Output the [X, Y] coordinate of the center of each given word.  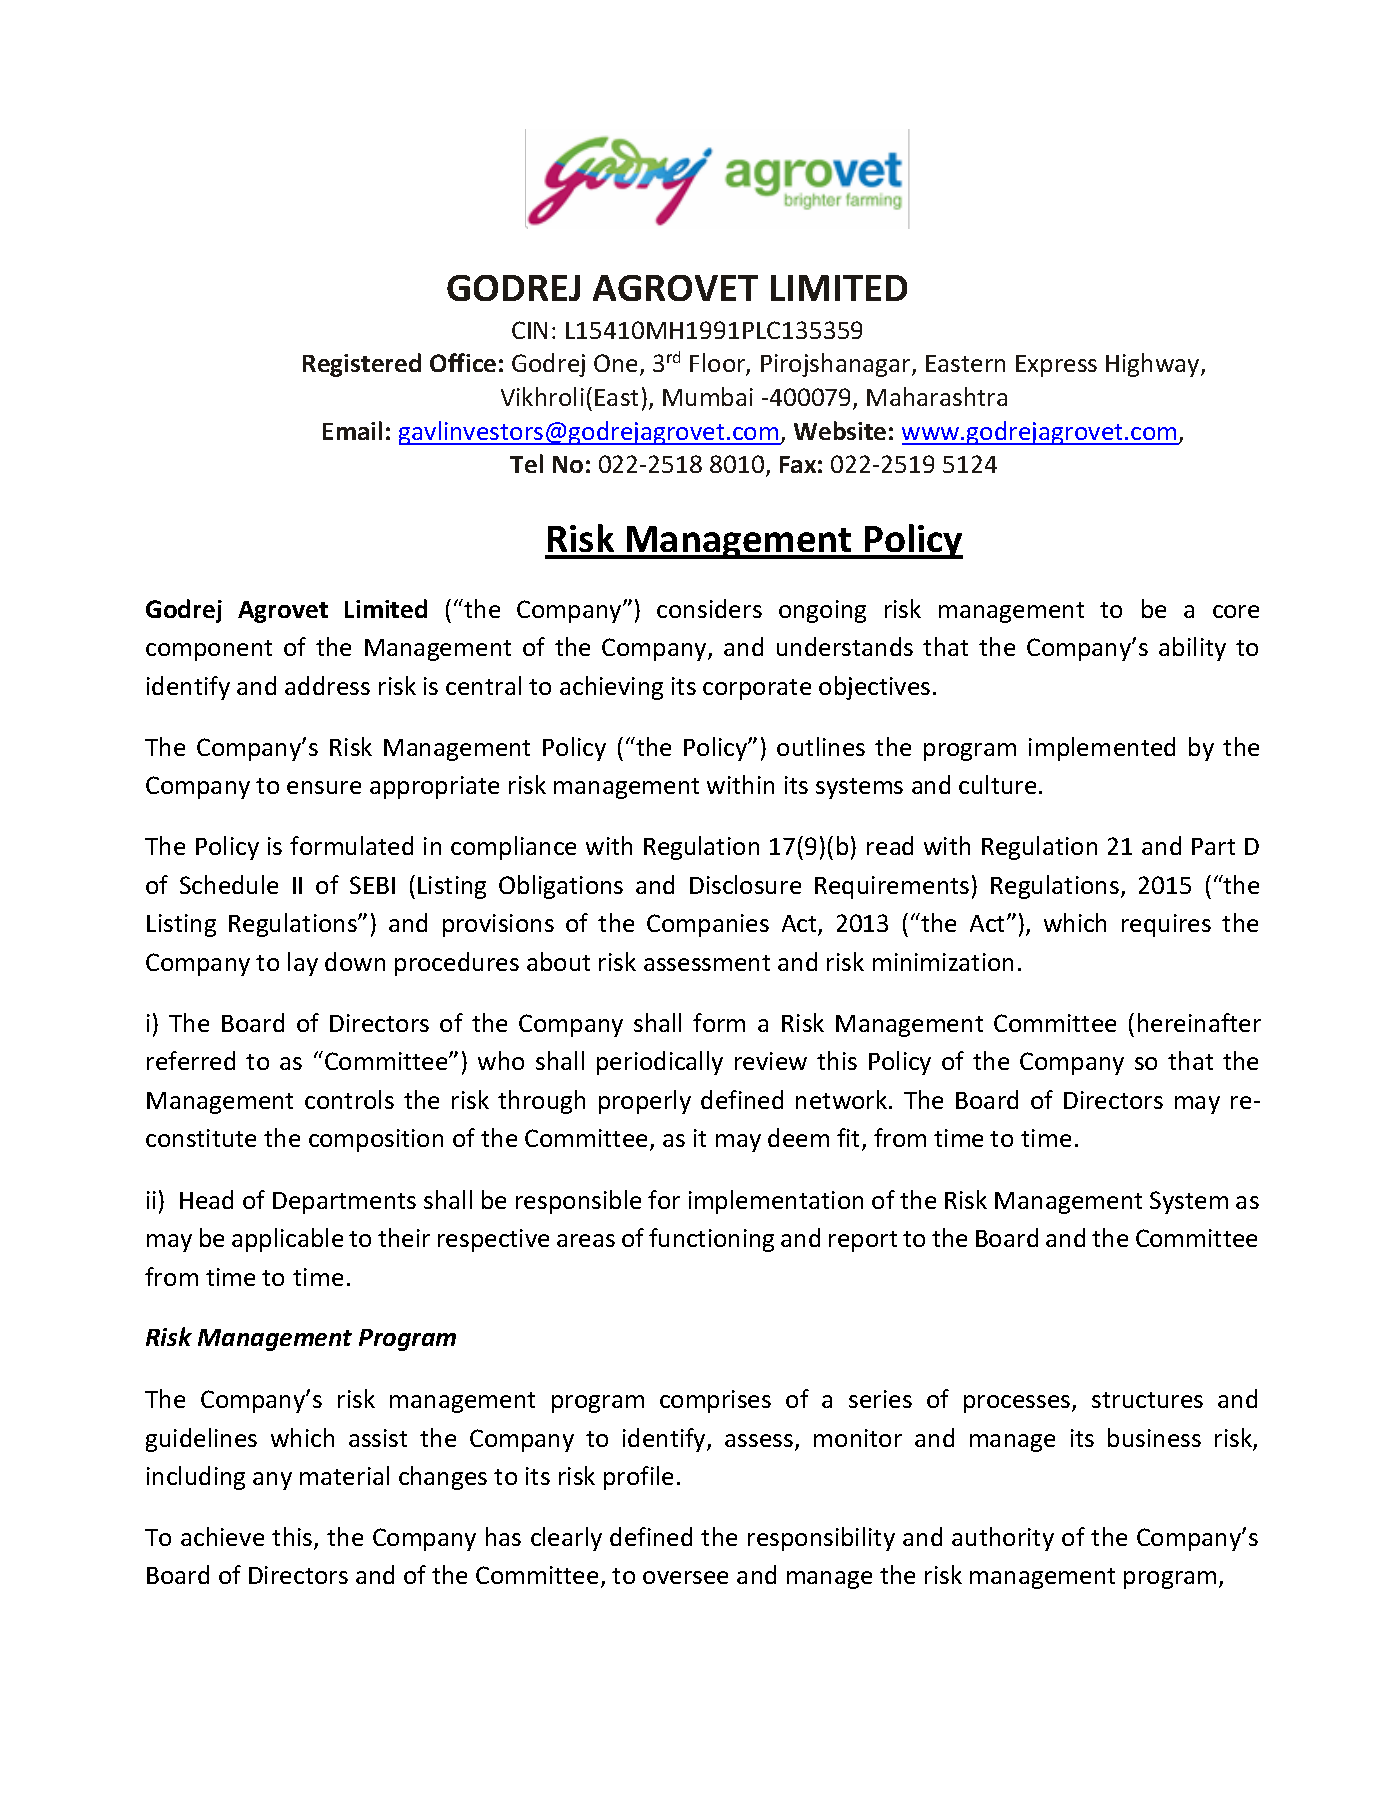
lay [303, 964]
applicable [287, 1240]
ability [1192, 649]
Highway [1154, 365]
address [327, 685]
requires [1166, 925]
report [863, 1241]
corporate [757, 689]
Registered [362, 365]
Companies [708, 925]
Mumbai [708, 396]
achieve [222, 1536]
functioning [711, 1240]
